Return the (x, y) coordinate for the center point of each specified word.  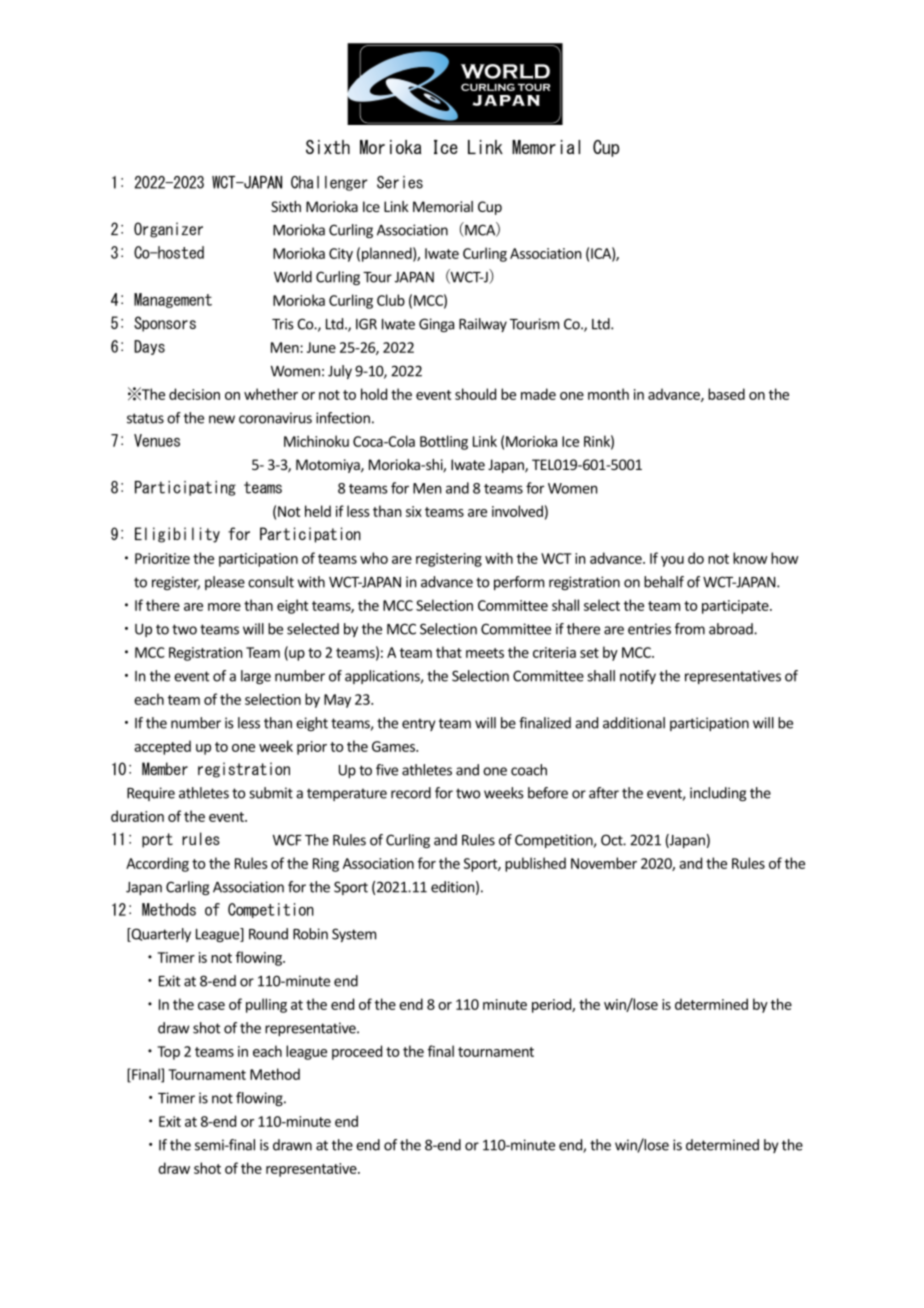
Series (400, 182)
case (211, 1006)
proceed (357, 1052)
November (604, 863)
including (718, 794)
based (726, 394)
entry (418, 724)
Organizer (168, 230)
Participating (185, 488)
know (750, 558)
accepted (162, 747)
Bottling (444, 442)
